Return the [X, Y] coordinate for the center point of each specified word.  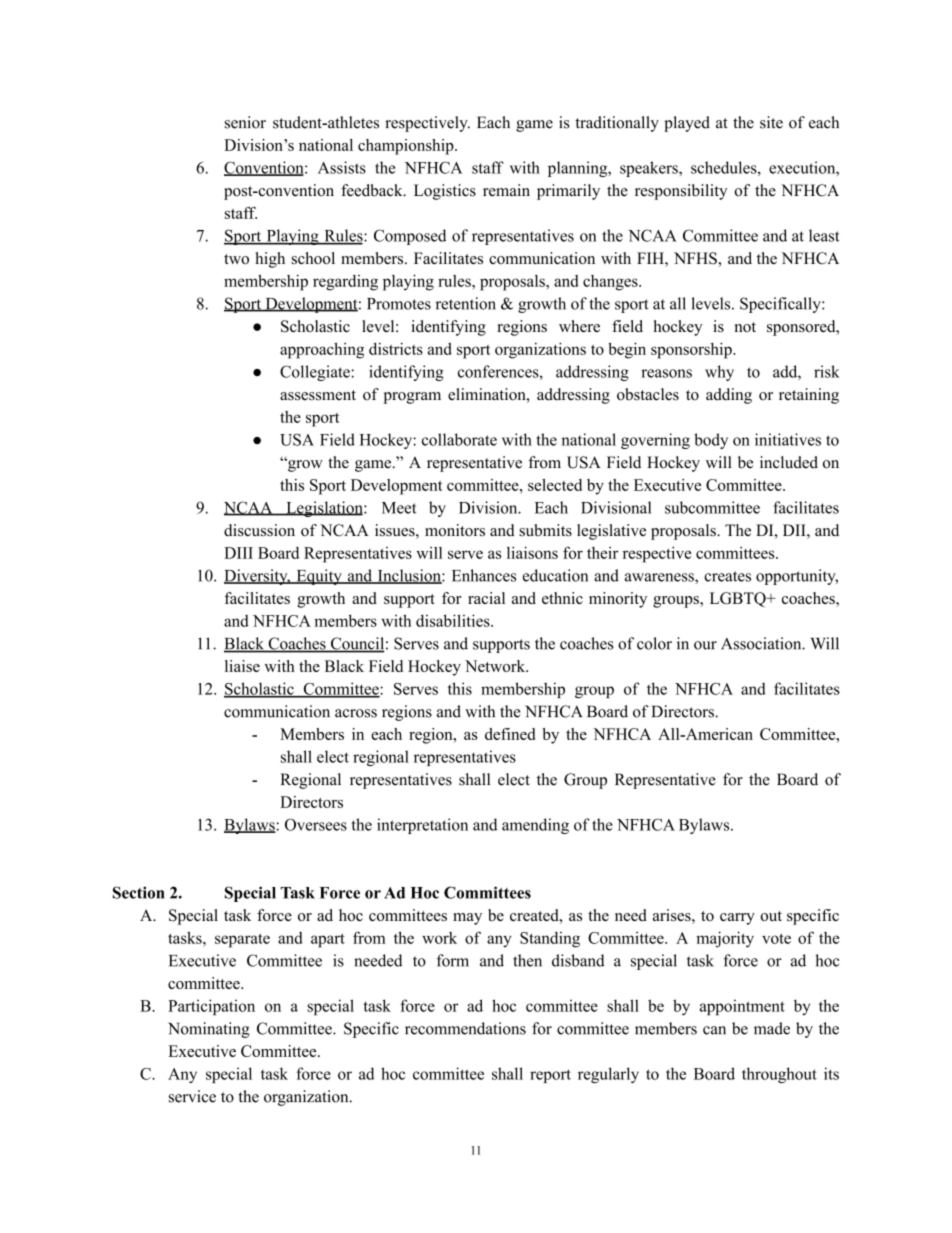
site [771, 122]
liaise [242, 666]
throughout [779, 1075]
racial [486, 598]
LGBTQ [739, 599]
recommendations [465, 1028]
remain [506, 190]
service [192, 1096]
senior [245, 122]
